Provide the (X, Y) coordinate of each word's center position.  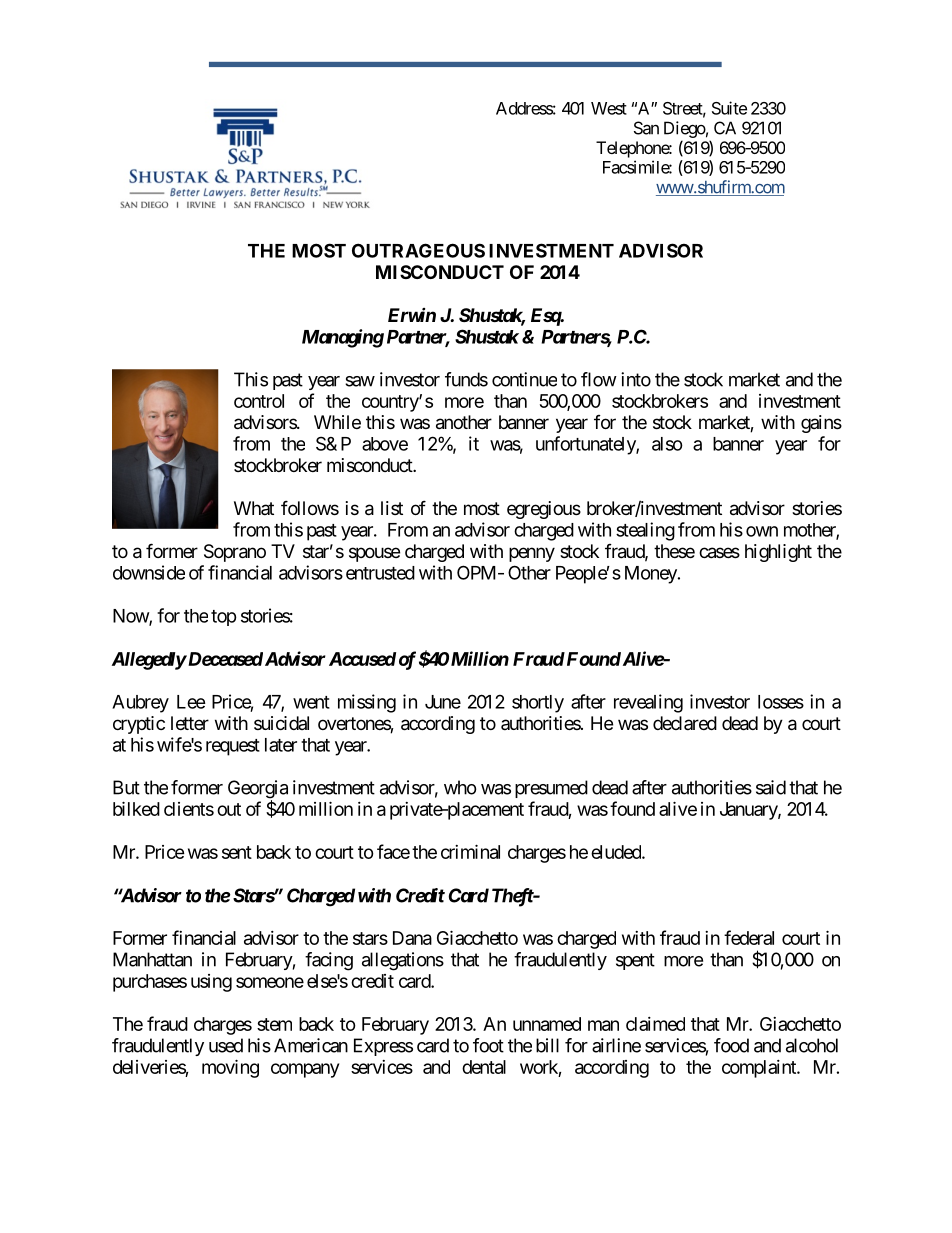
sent (237, 852)
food (731, 1045)
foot (488, 1045)
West (609, 108)
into (636, 379)
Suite (729, 108)
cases (719, 553)
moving (230, 1068)
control (259, 401)
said (771, 787)
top (224, 618)
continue (524, 379)
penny (532, 554)
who (460, 787)
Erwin (412, 315)
